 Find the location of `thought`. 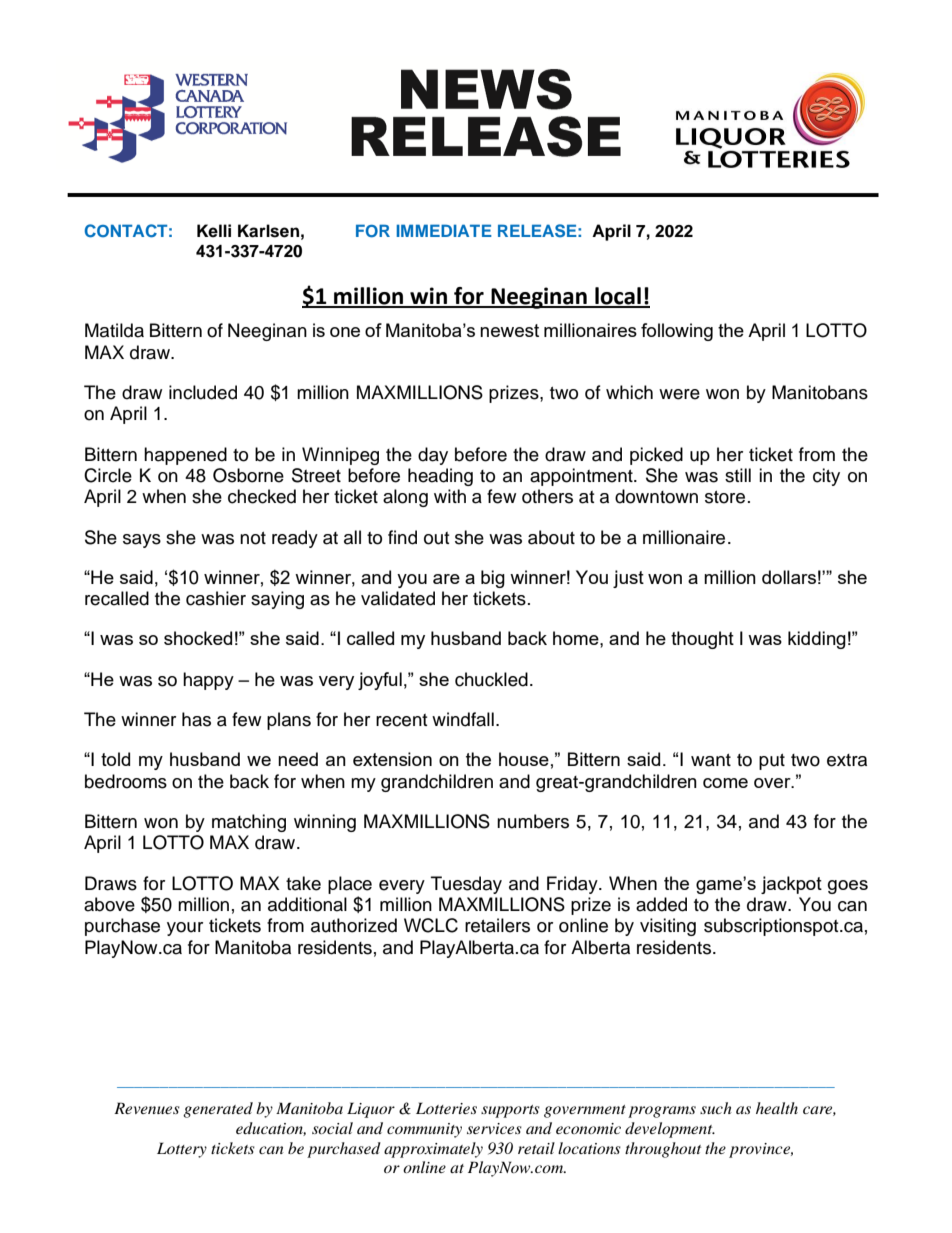

thought is located at coordinates (702, 640).
